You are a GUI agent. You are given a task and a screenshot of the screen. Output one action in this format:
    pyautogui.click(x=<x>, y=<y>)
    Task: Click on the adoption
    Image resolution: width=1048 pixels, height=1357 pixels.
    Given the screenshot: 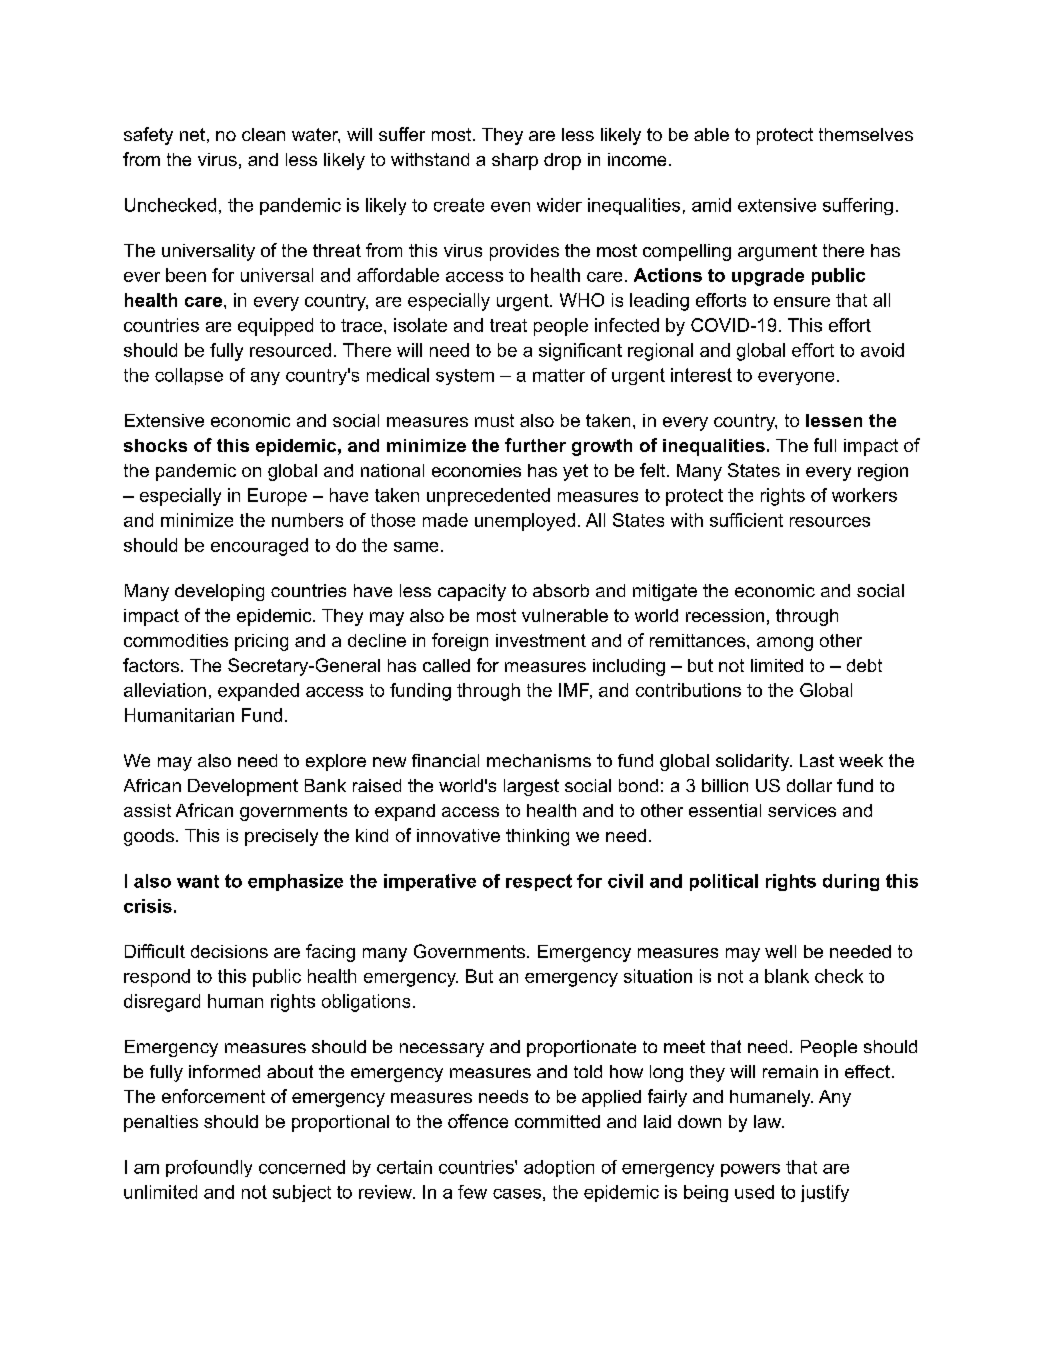 What is the action you would take?
    pyautogui.click(x=559, y=1168)
